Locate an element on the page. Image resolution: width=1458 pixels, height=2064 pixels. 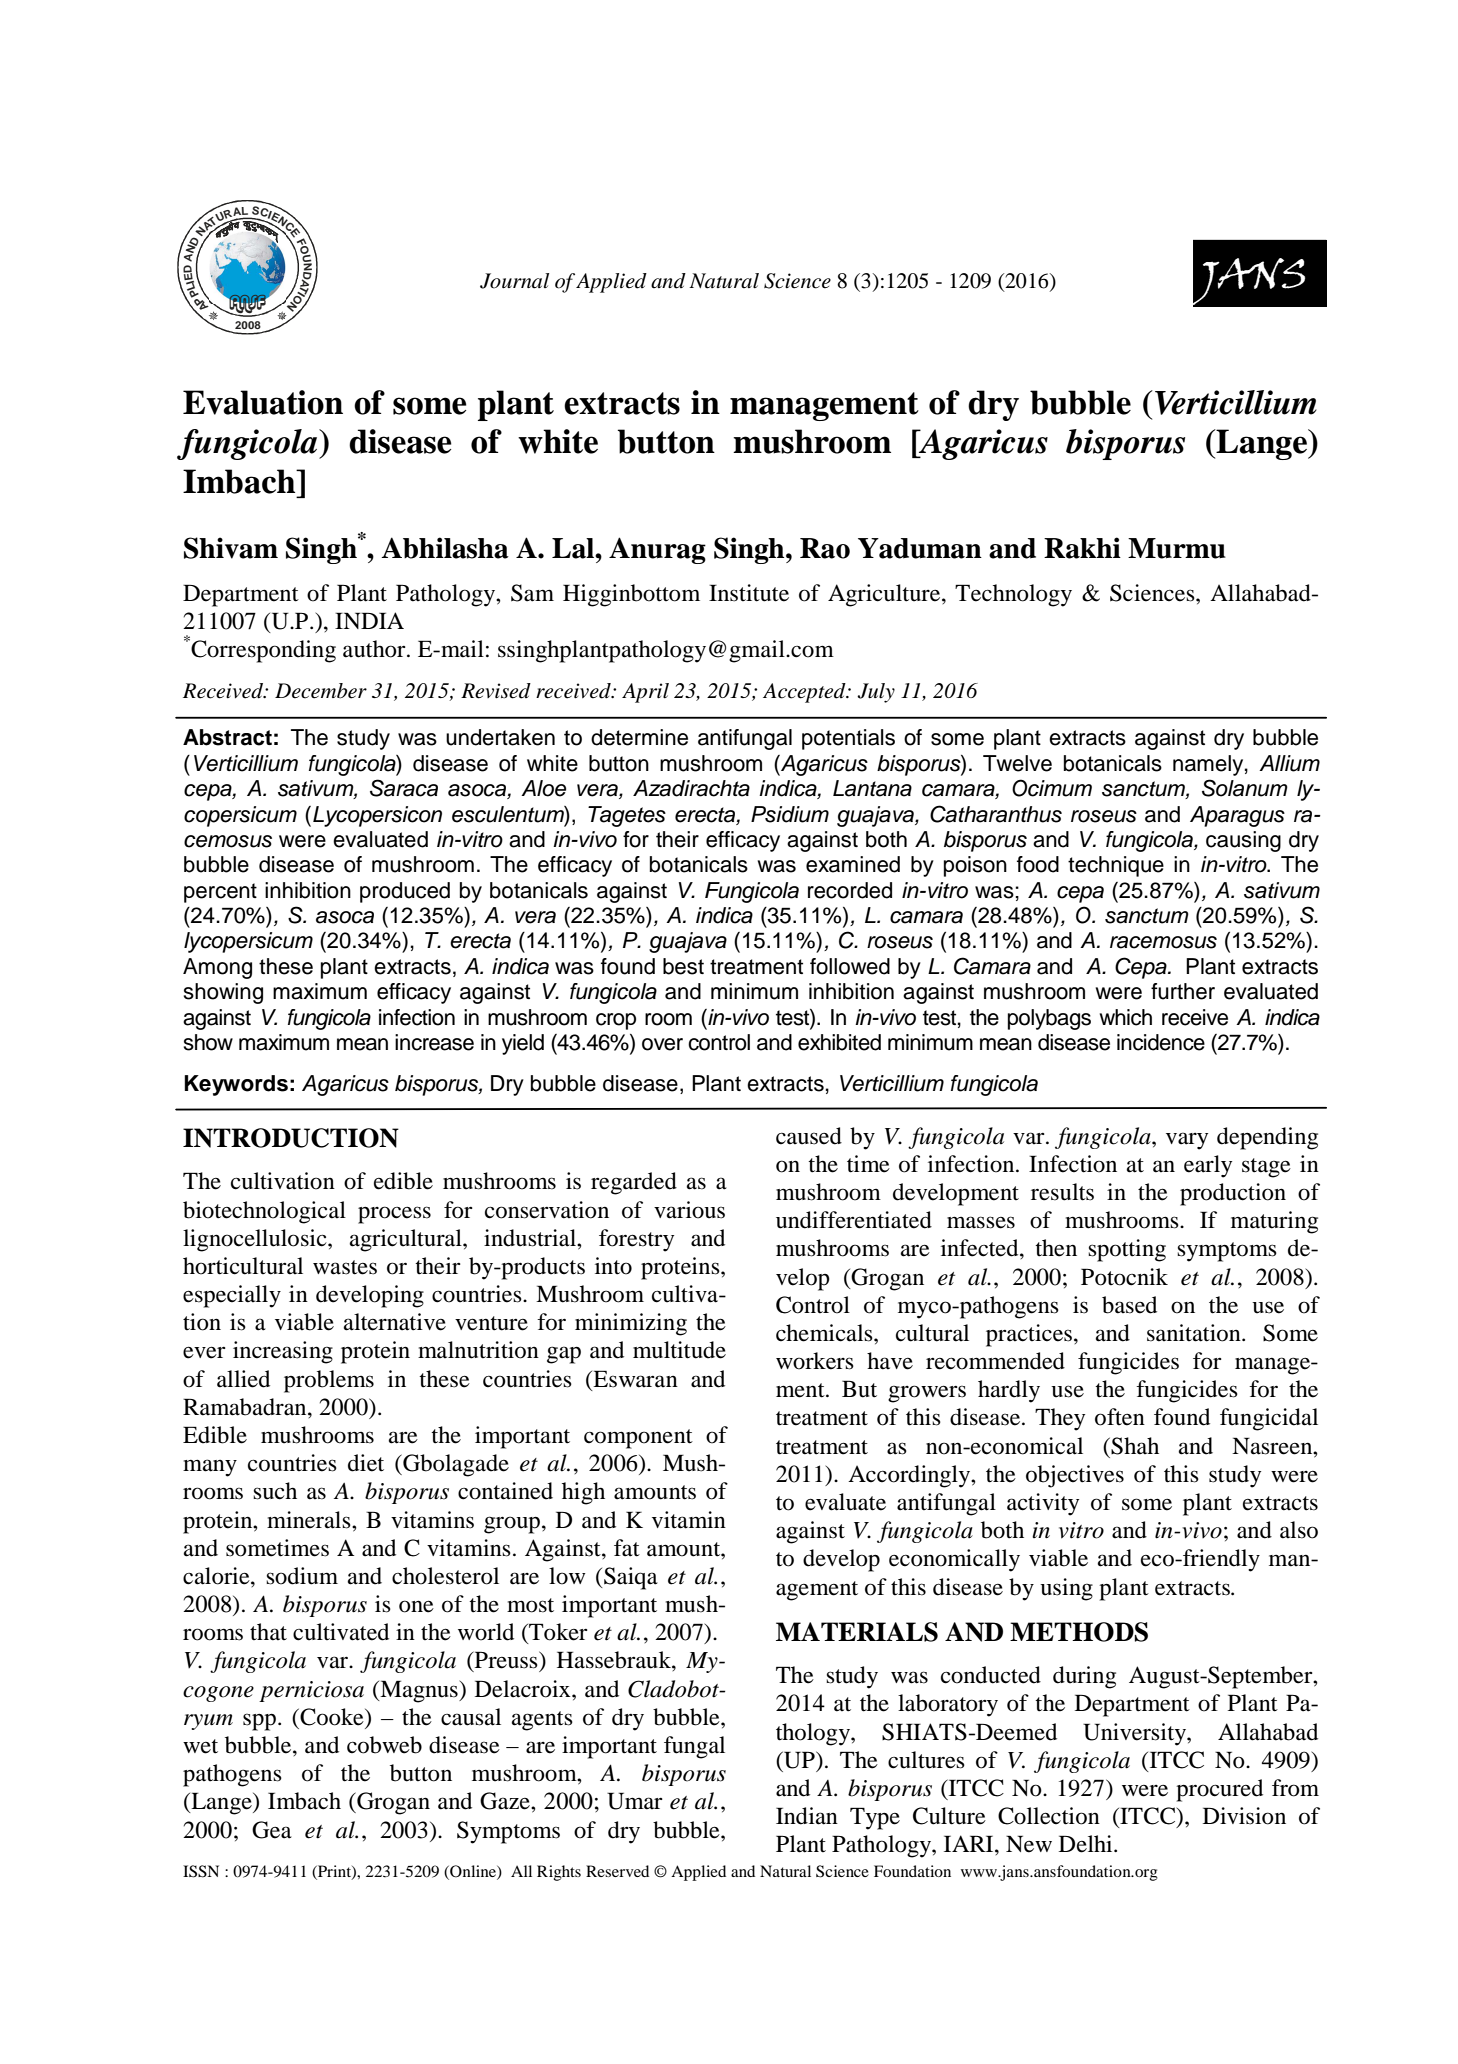
Rao is located at coordinates (825, 548).
